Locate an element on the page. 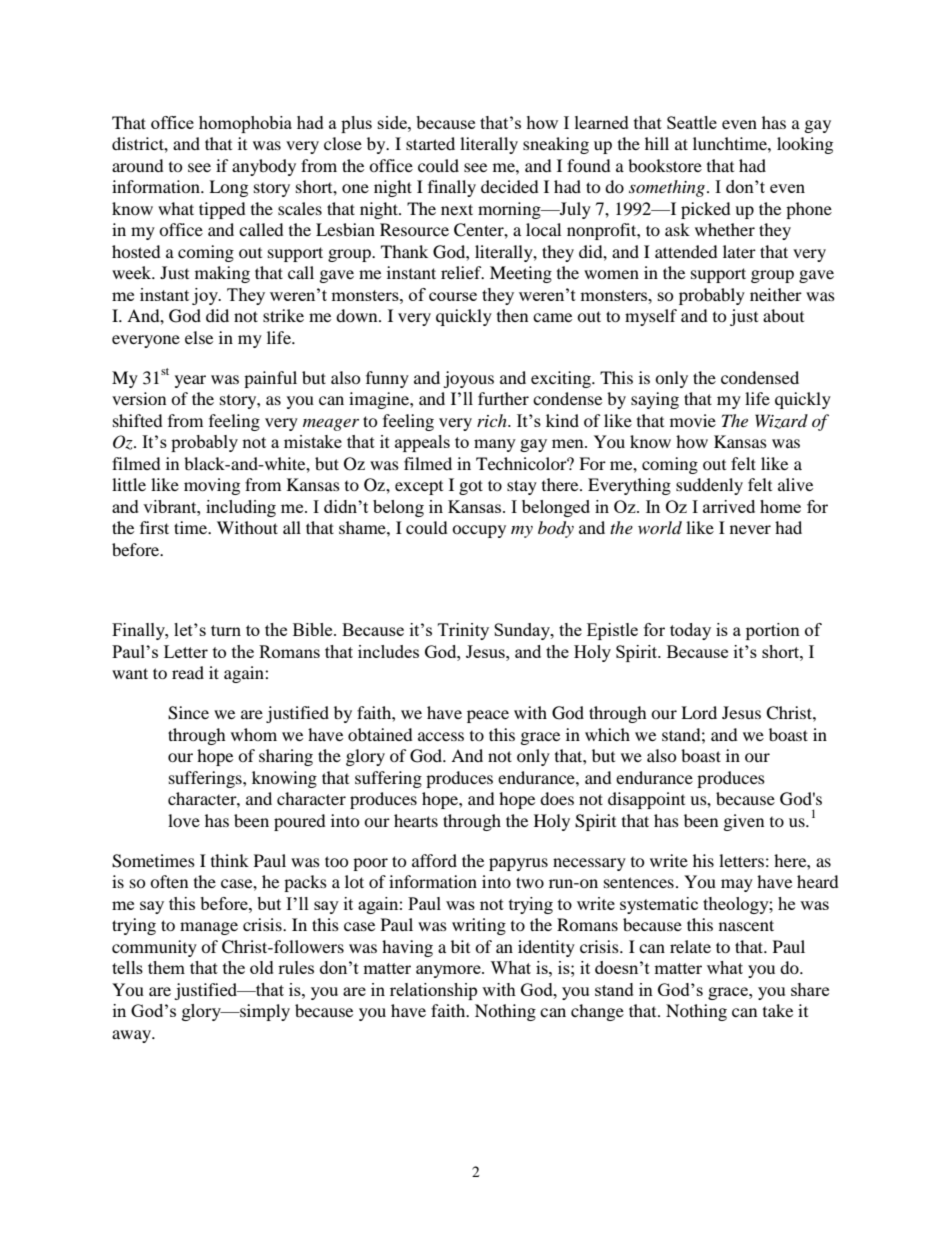 The height and width of the image is (1233, 952). homophobia is located at coordinates (245, 124).
